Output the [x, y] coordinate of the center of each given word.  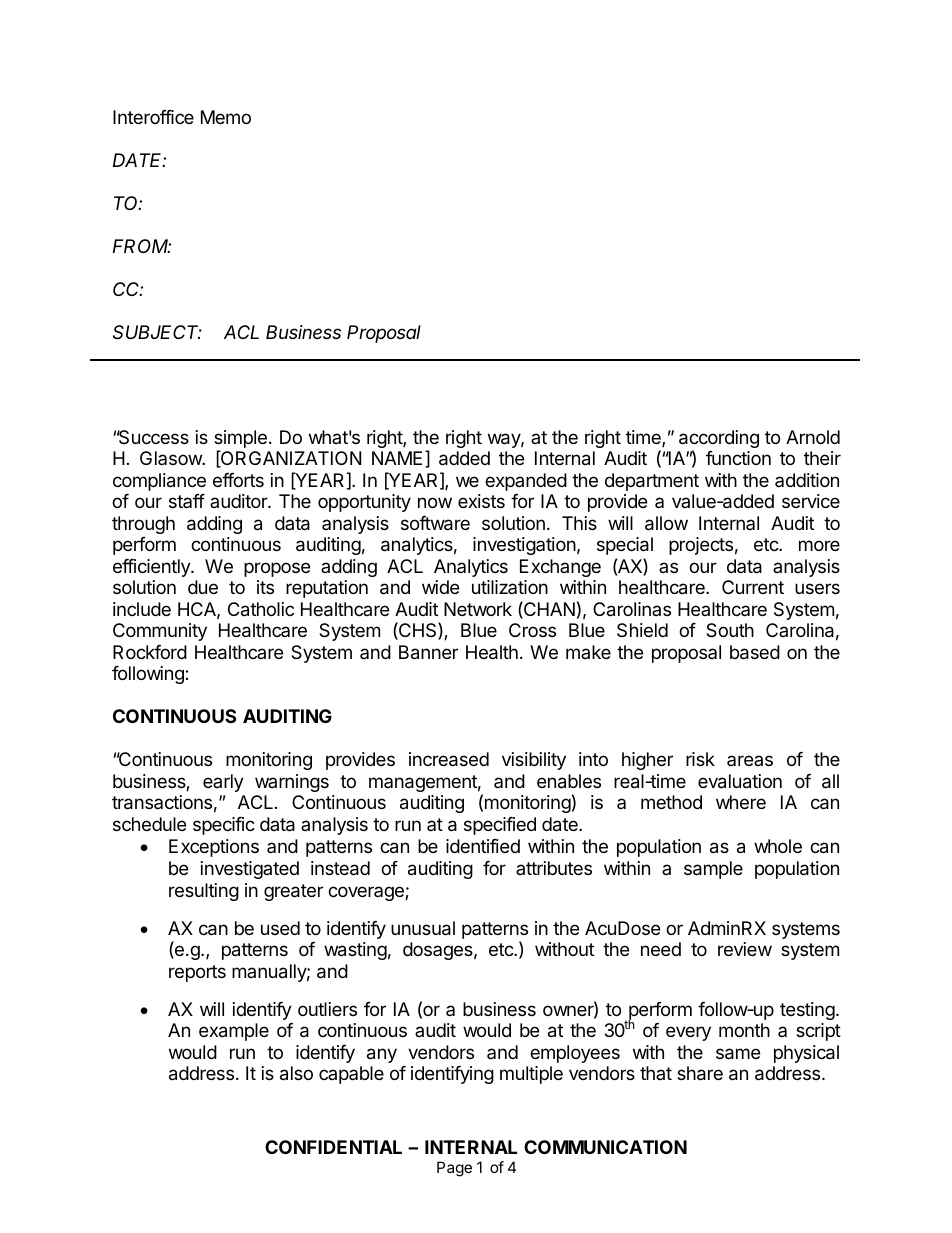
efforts [238, 480]
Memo [226, 117]
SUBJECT [157, 332]
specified [500, 826]
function [738, 458]
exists [481, 501]
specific [224, 826]
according [719, 440]
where [741, 802]
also [296, 1073]
